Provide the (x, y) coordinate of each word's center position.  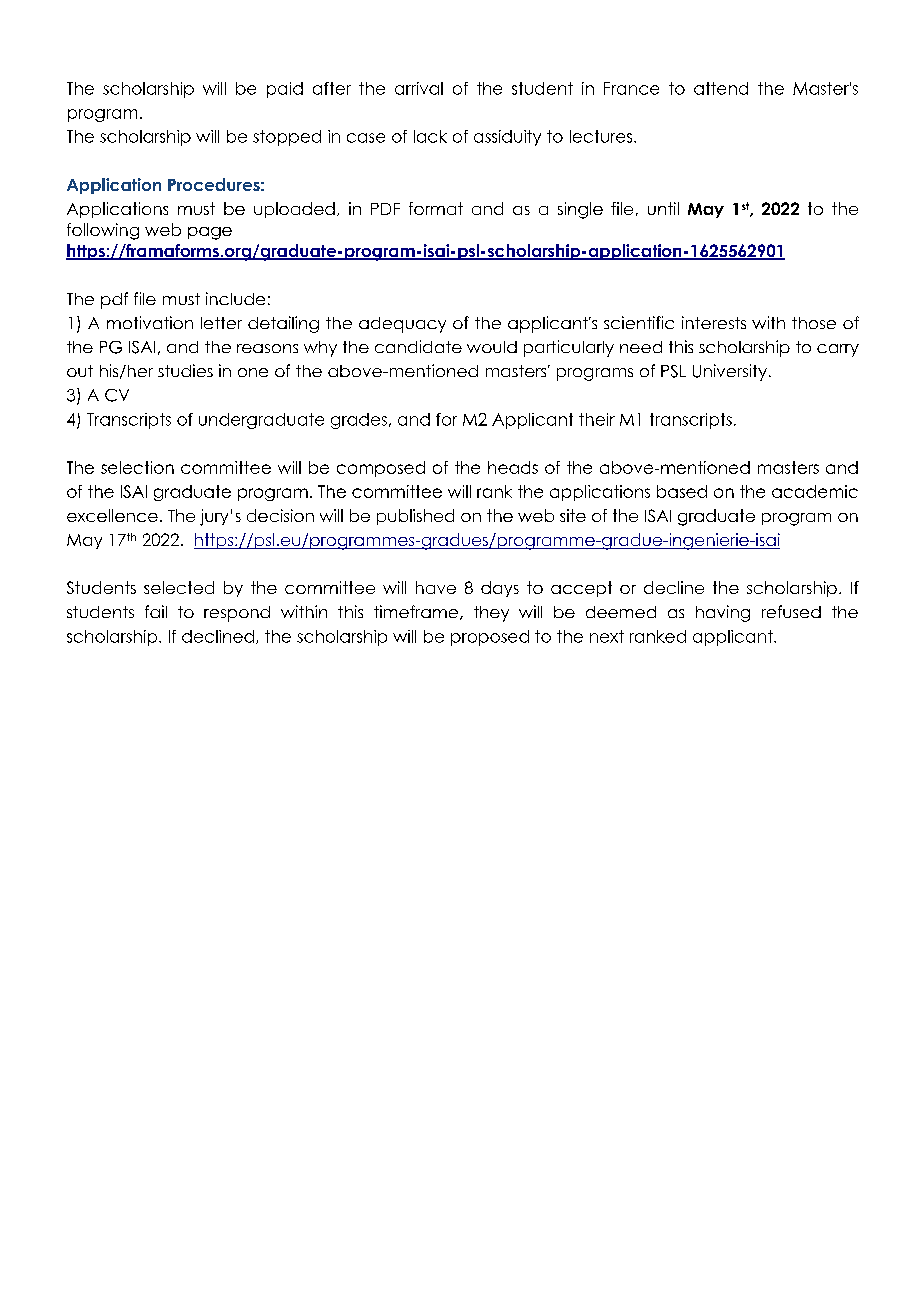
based (682, 491)
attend (721, 88)
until (663, 208)
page (210, 233)
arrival (419, 88)
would (492, 347)
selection (137, 467)
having (723, 613)
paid (285, 90)
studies (185, 370)
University (730, 372)
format (436, 208)
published (415, 517)
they (491, 614)
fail (156, 611)
